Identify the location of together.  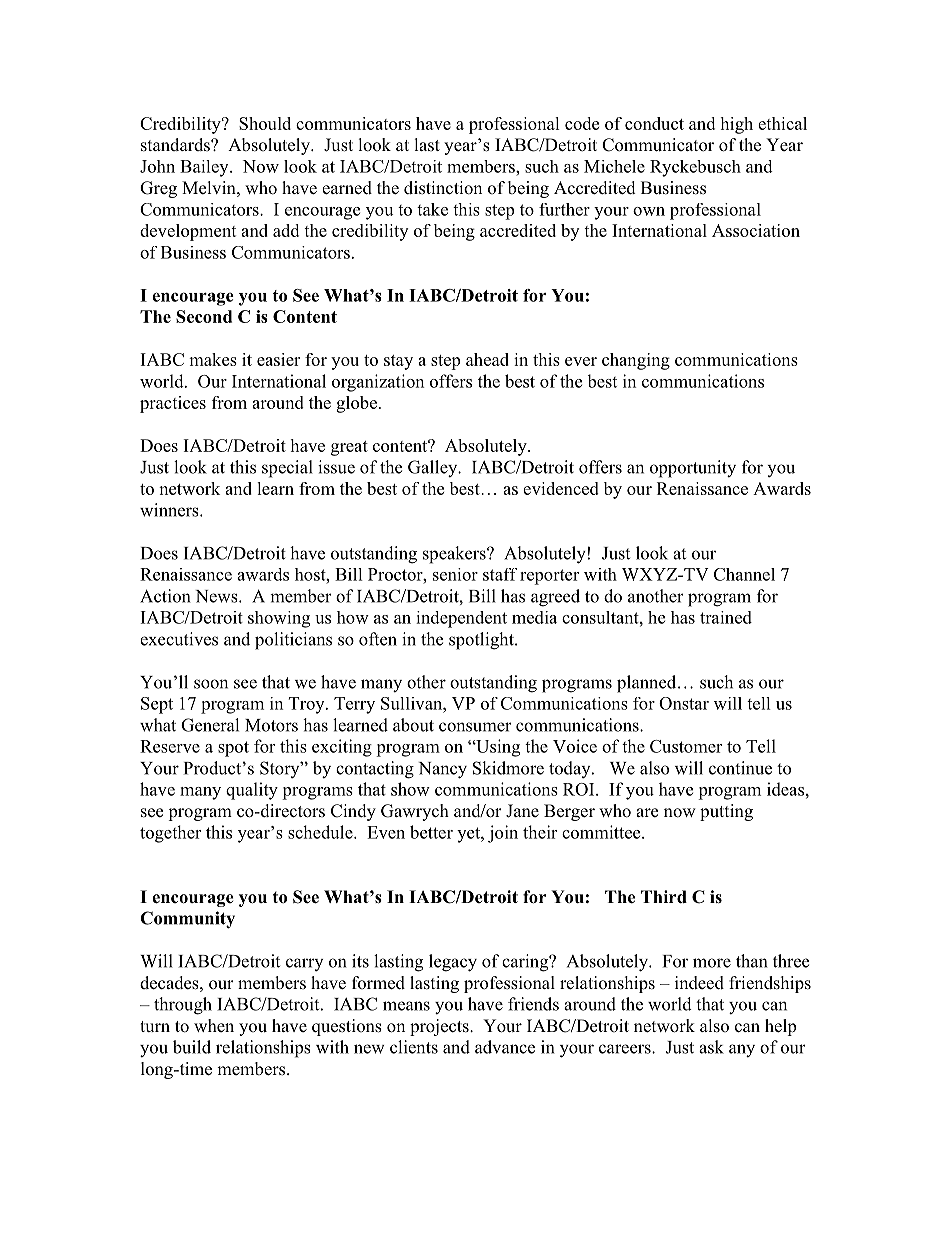
(170, 834).
